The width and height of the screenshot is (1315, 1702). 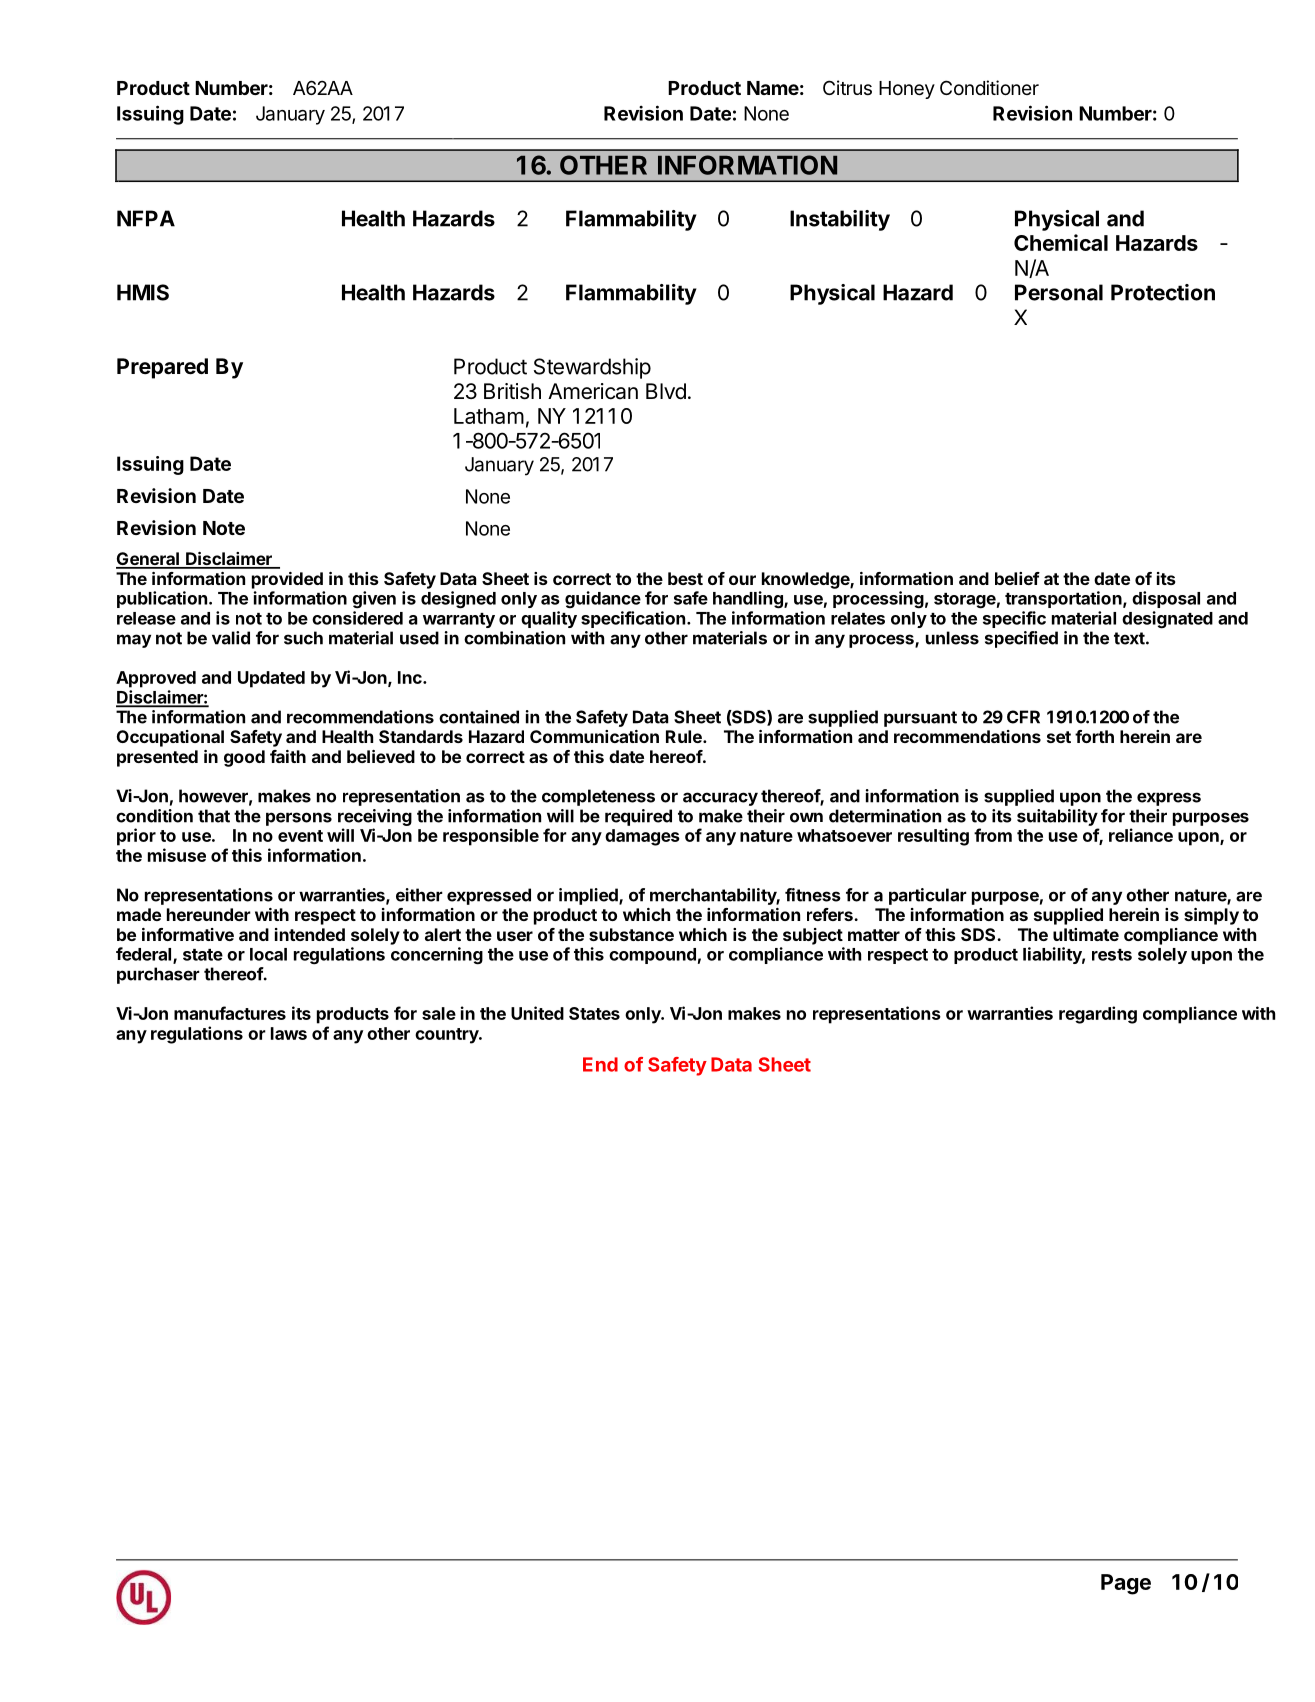 I want to click on damages, so click(x=642, y=837).
